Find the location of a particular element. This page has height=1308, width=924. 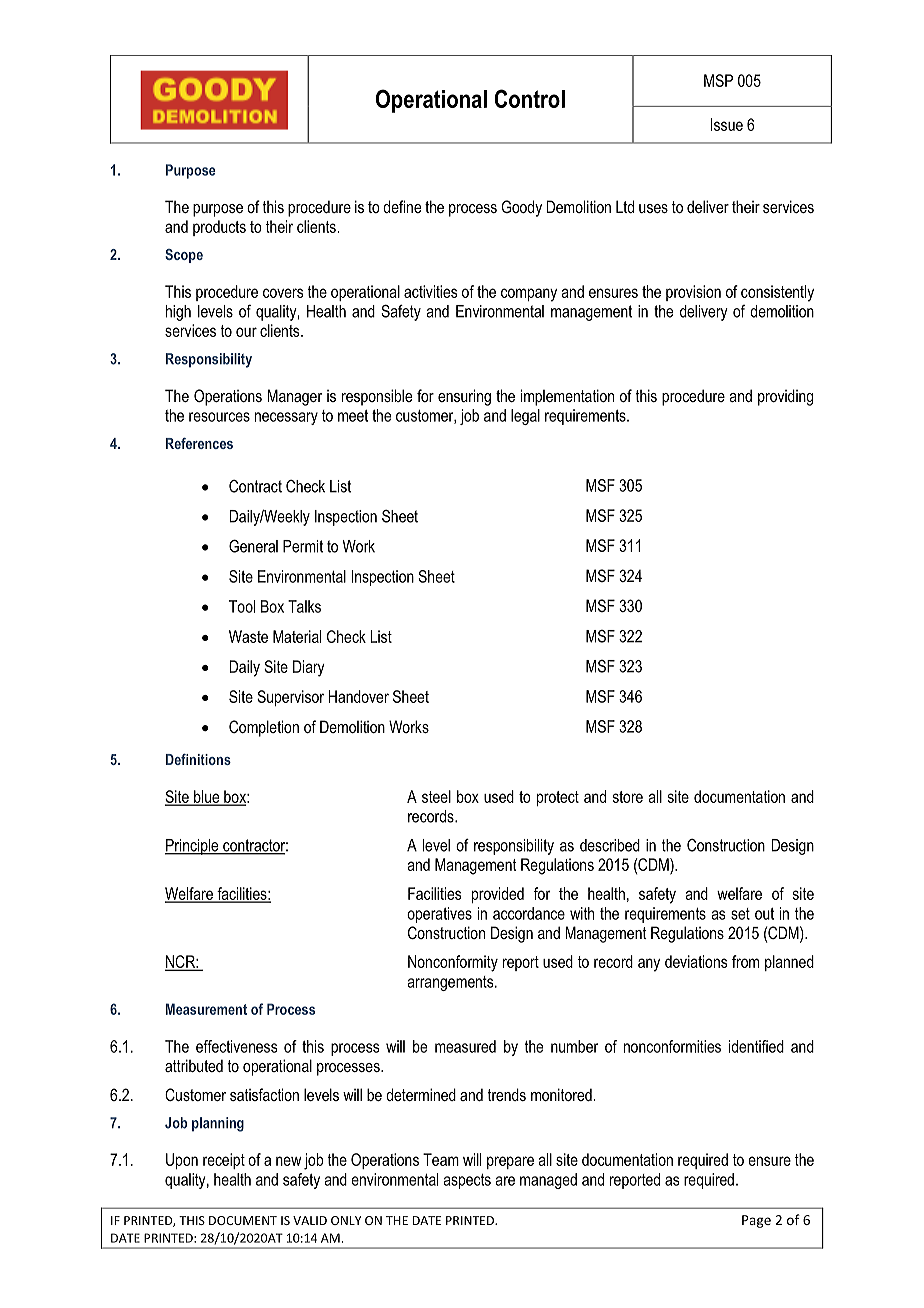

set is located at coordinates (740, 914).
